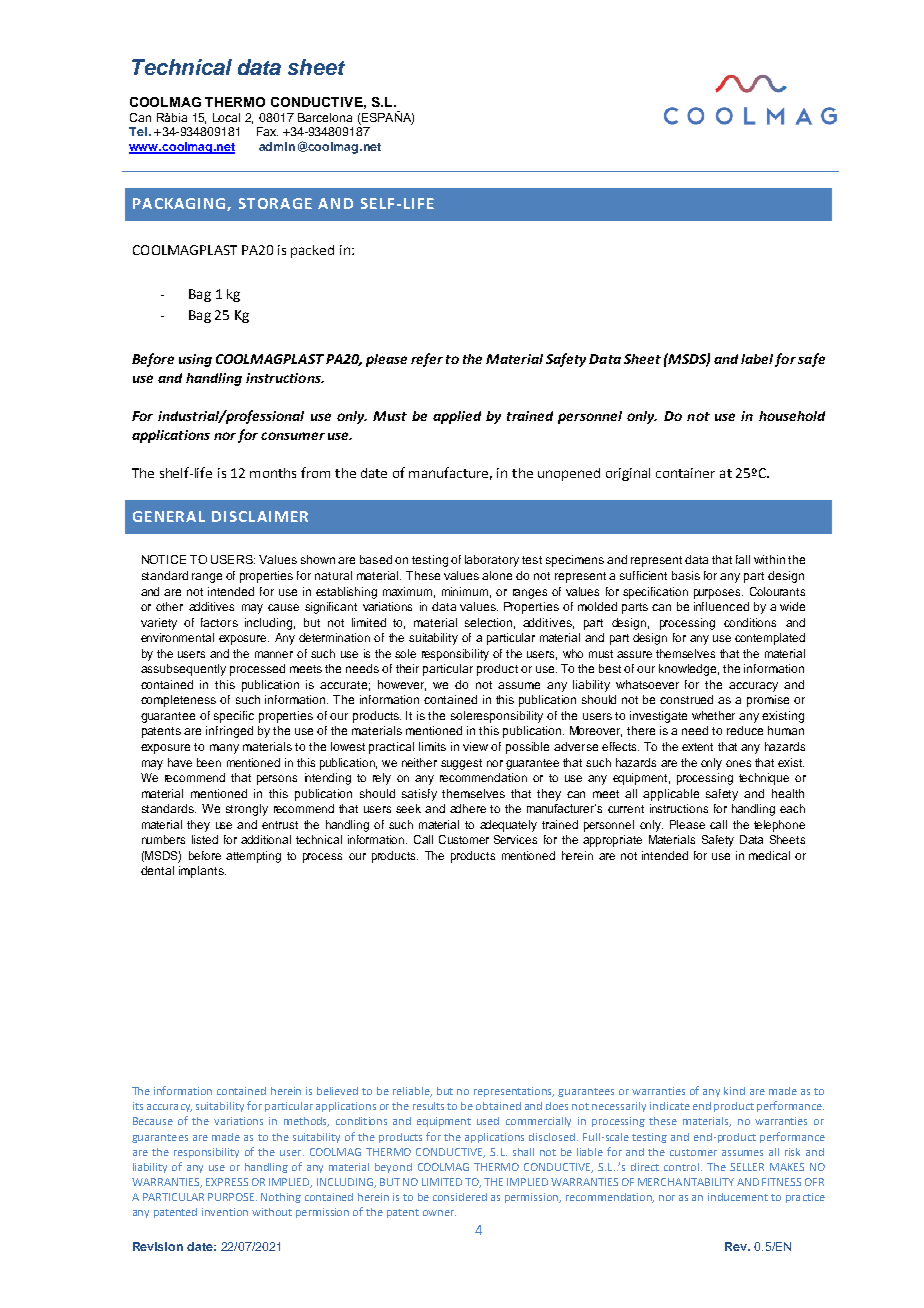 The image size is (924, 1308). Describe the element at coordinates (713, 715) in the screenshot. I see `whether` at that location.
